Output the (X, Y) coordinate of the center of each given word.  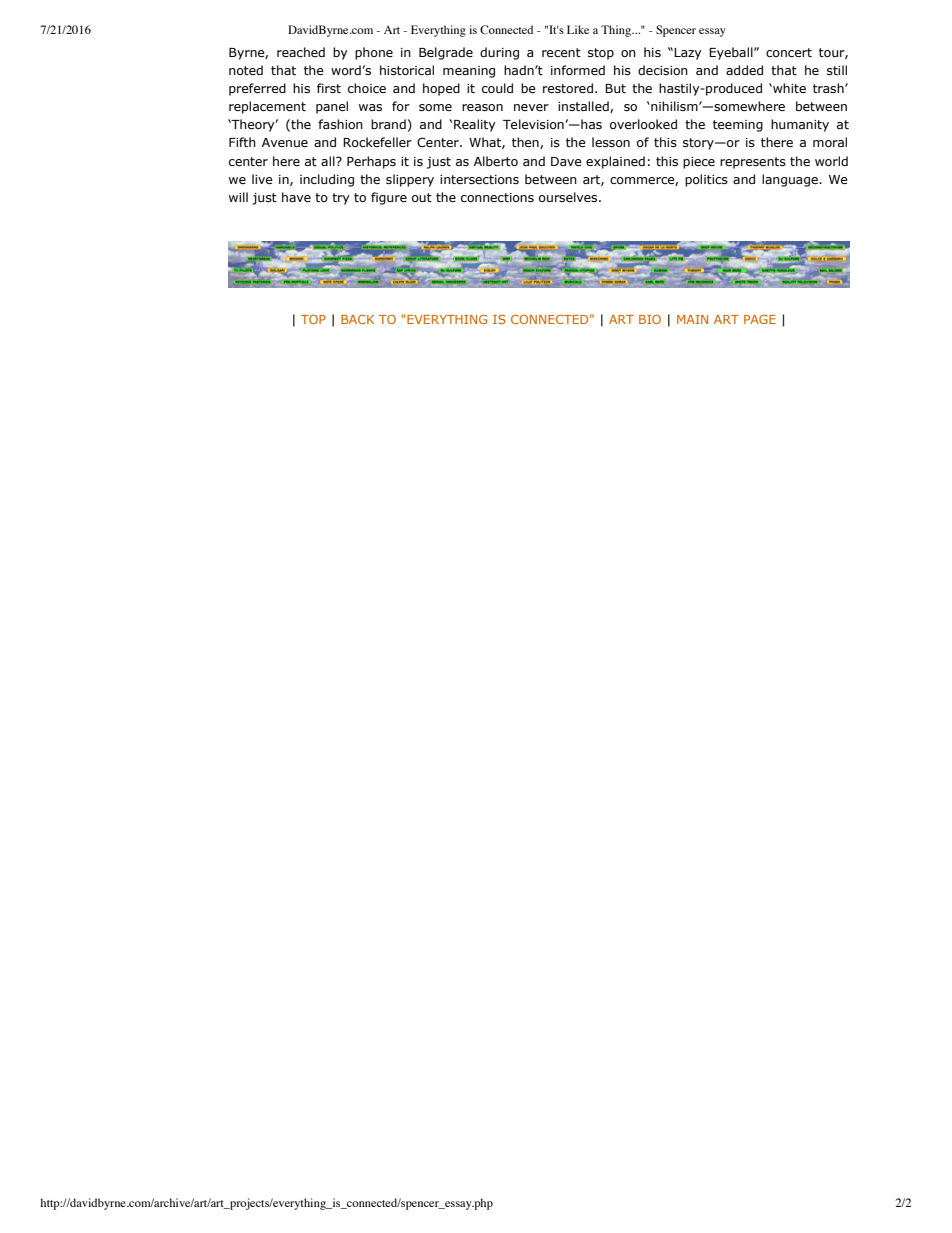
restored (568, 88)
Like (578, 29)
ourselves (569, 197)
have (296, 197)
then (526, 143)
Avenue (285, 142)
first (329, 88)
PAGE (760, 319)
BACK (357, 319)
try (341, 199)
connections (497, 197)
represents (753, 163)
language (791, 180)
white (788, 88)
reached (301, 52)
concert (789, 52)
